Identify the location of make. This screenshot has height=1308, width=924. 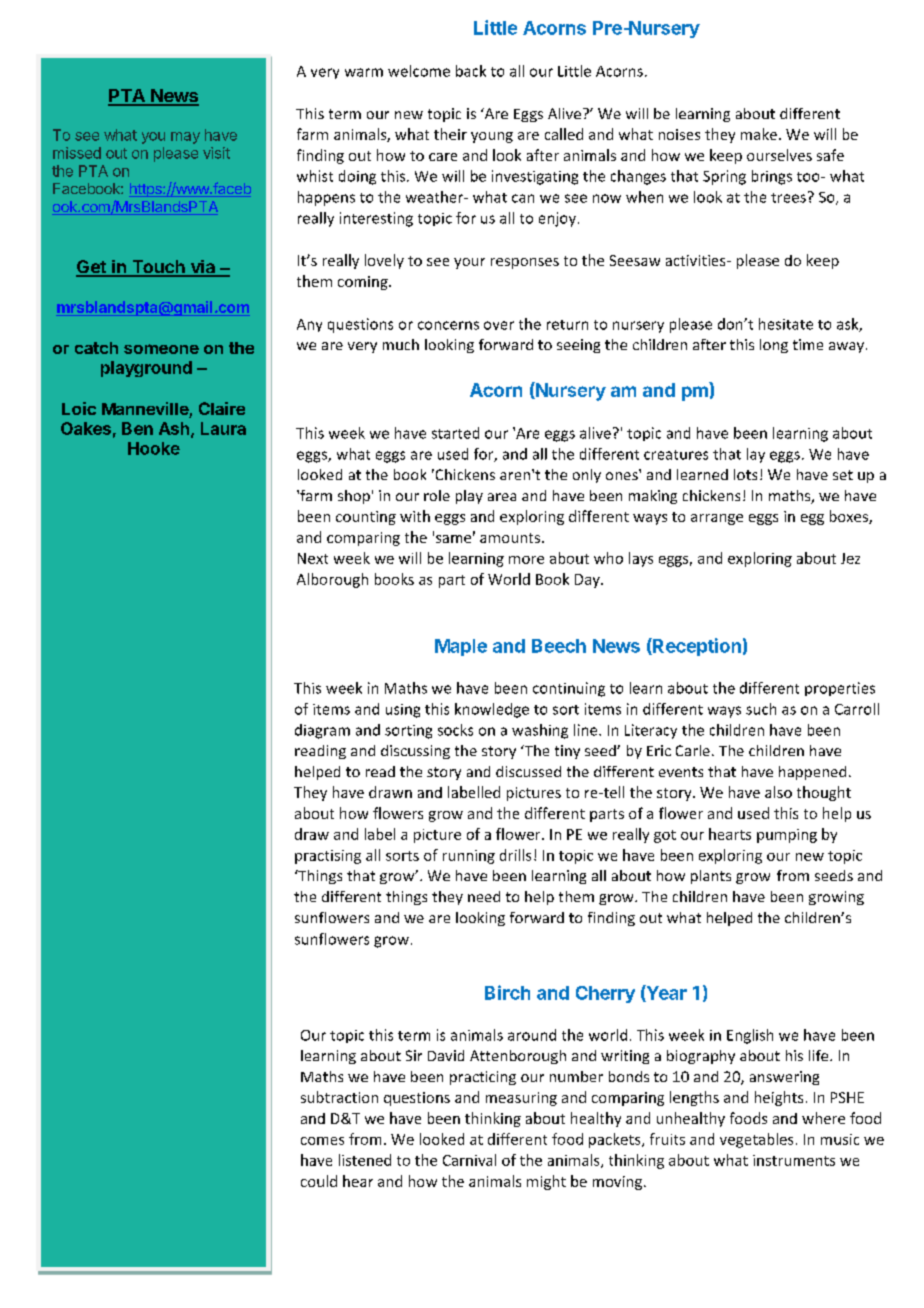
(759, 134).
